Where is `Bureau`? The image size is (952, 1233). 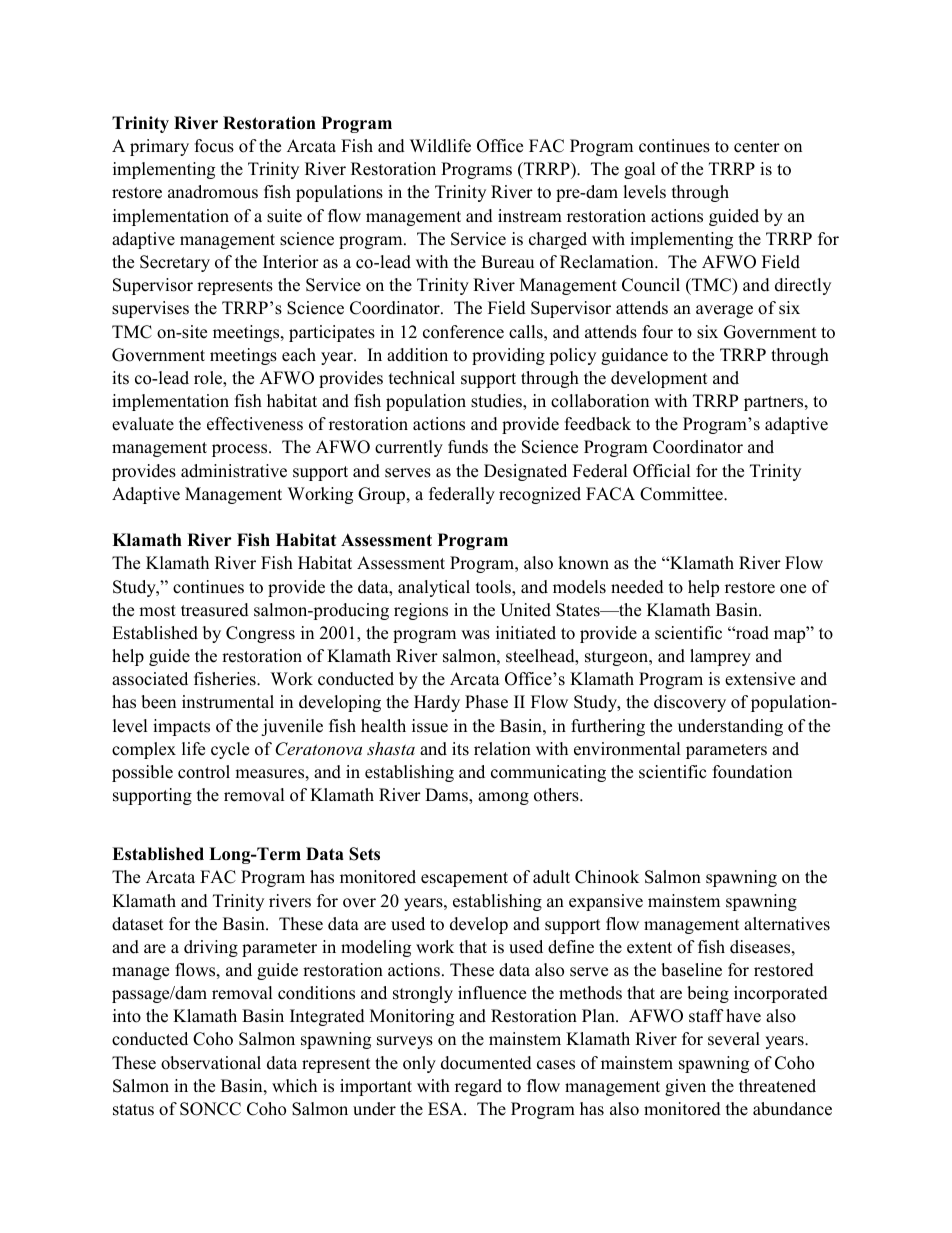
Bureau is located at coordinates (507, 262).
